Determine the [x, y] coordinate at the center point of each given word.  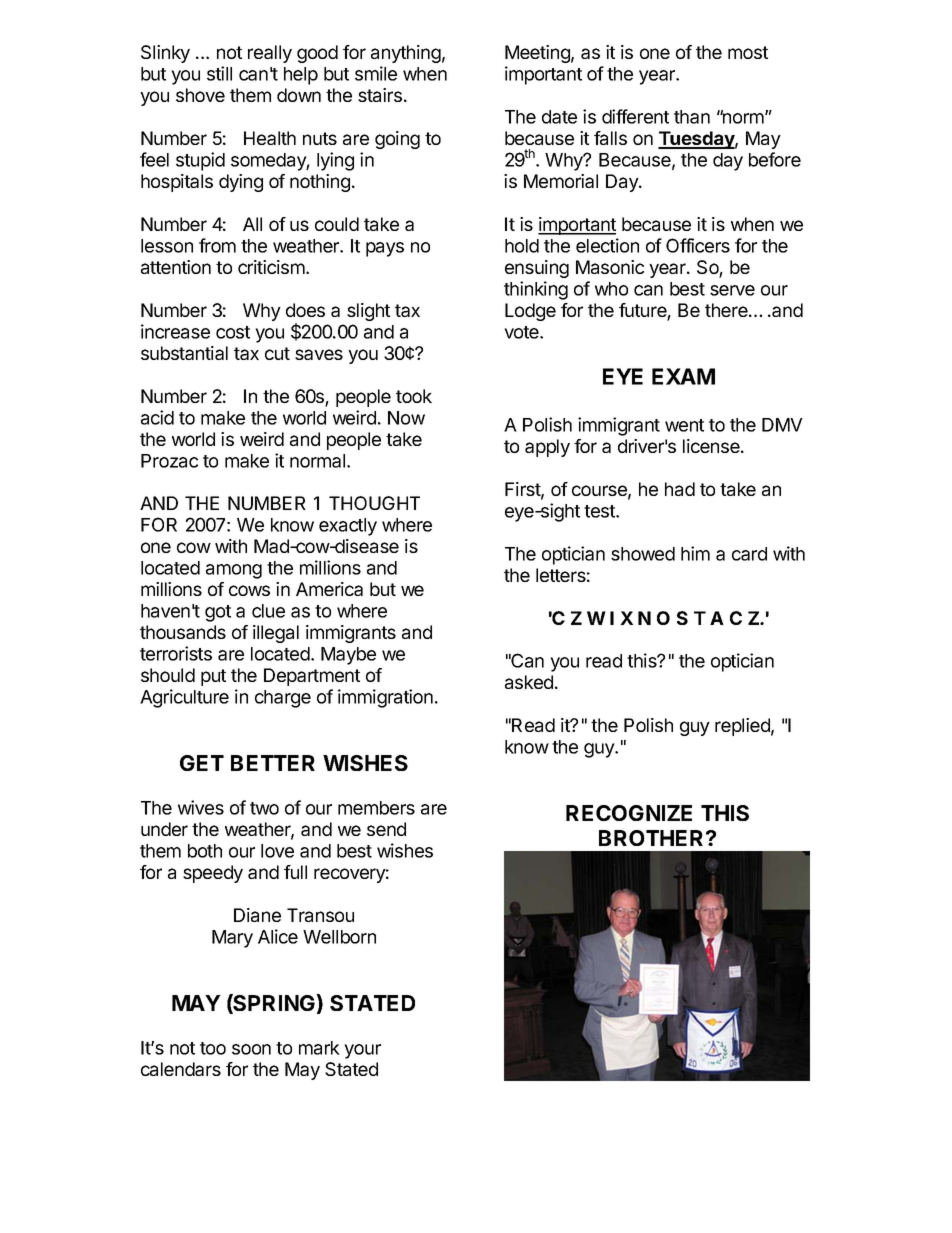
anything [406, 54]
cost [233, 332]
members [376, 808]
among [234, 571]
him [695, 553]
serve [732, 290]
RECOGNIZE [629, 813]
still [219, 73]
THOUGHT [374, 503]
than [692, 117]
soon [251, 1049]
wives [201, 807]
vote [522, 332]
